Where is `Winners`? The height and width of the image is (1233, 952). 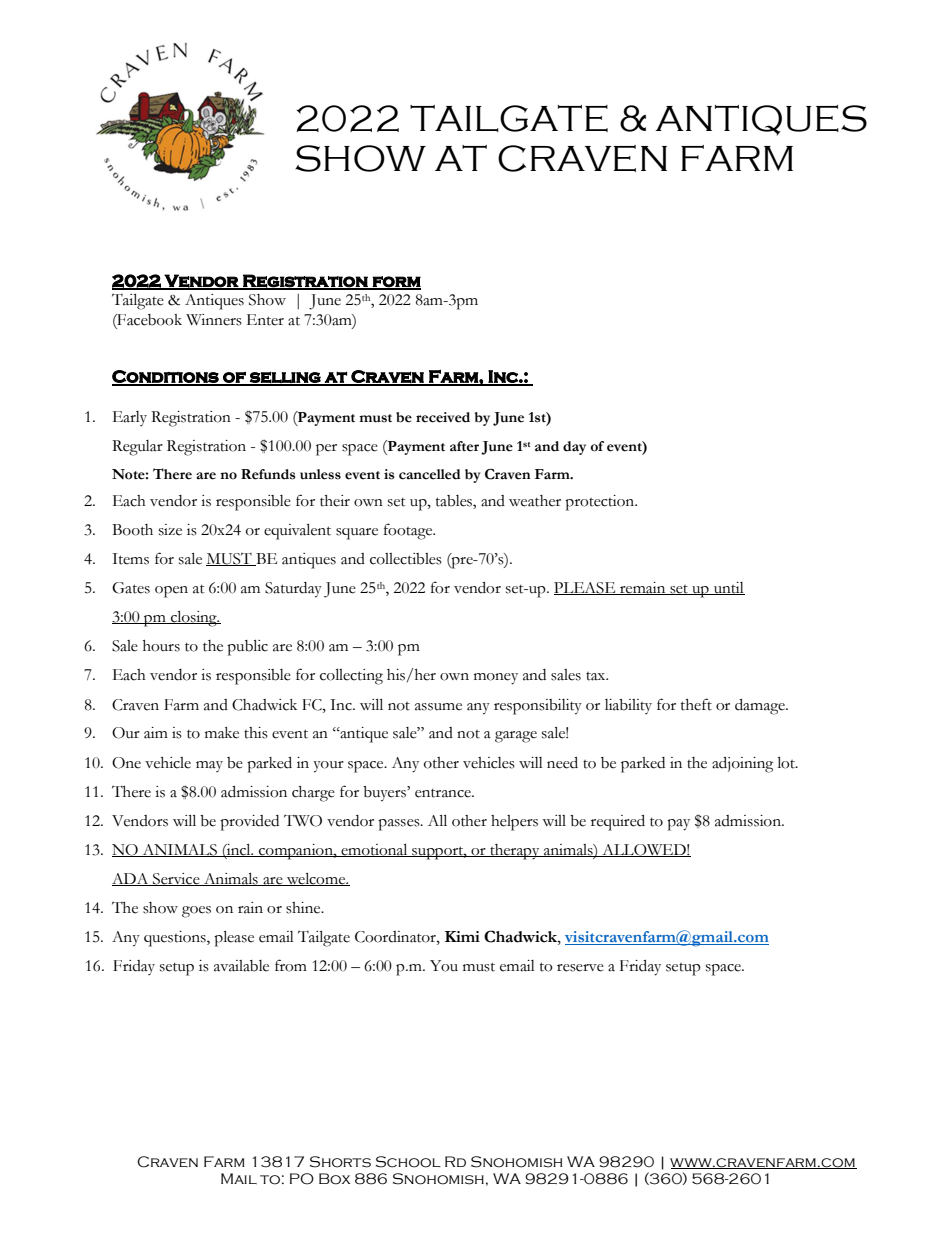 Winners is located at coordinates (214, 320).
